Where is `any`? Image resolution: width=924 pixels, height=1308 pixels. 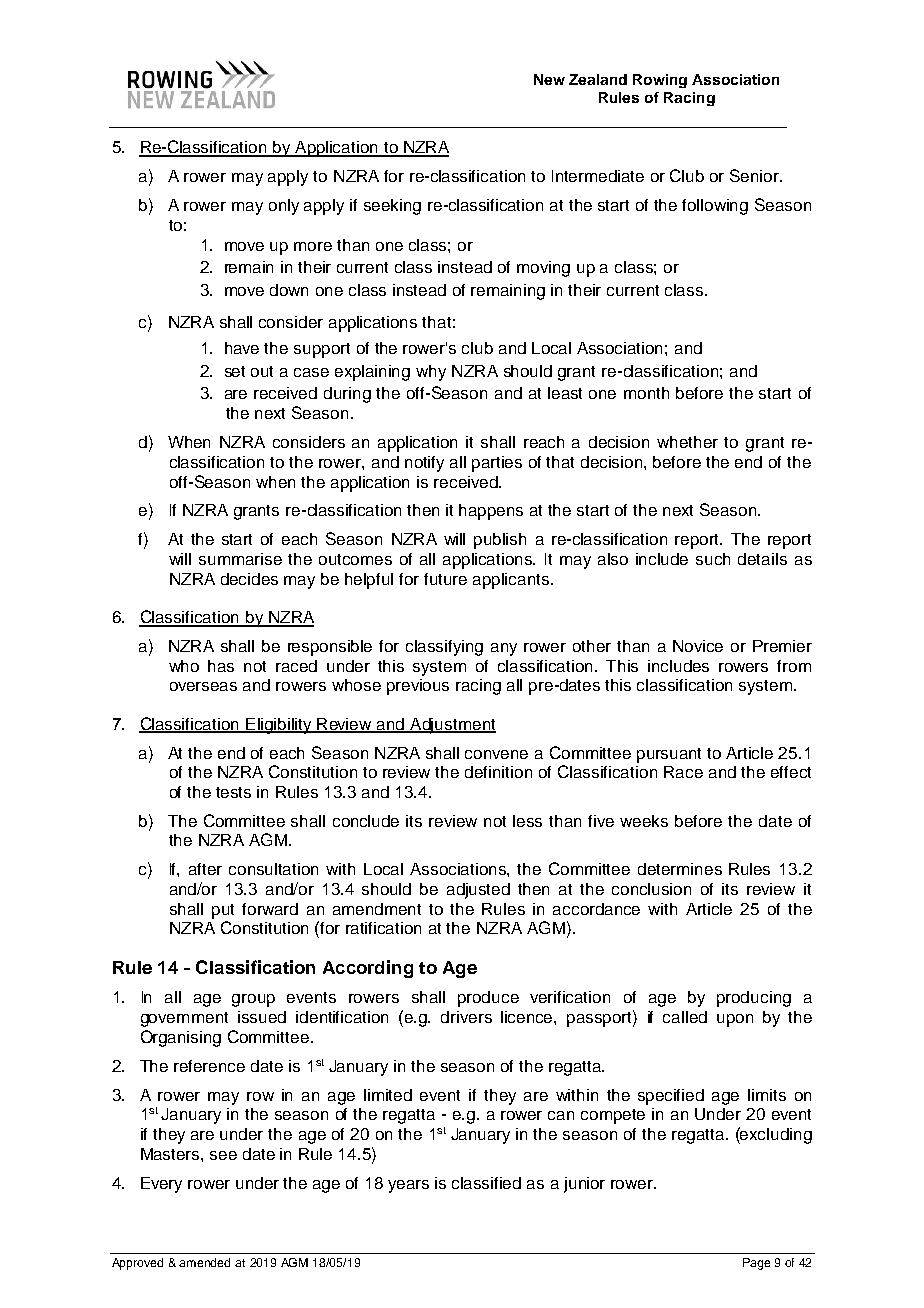 any is located at coordinates (504, 649).
